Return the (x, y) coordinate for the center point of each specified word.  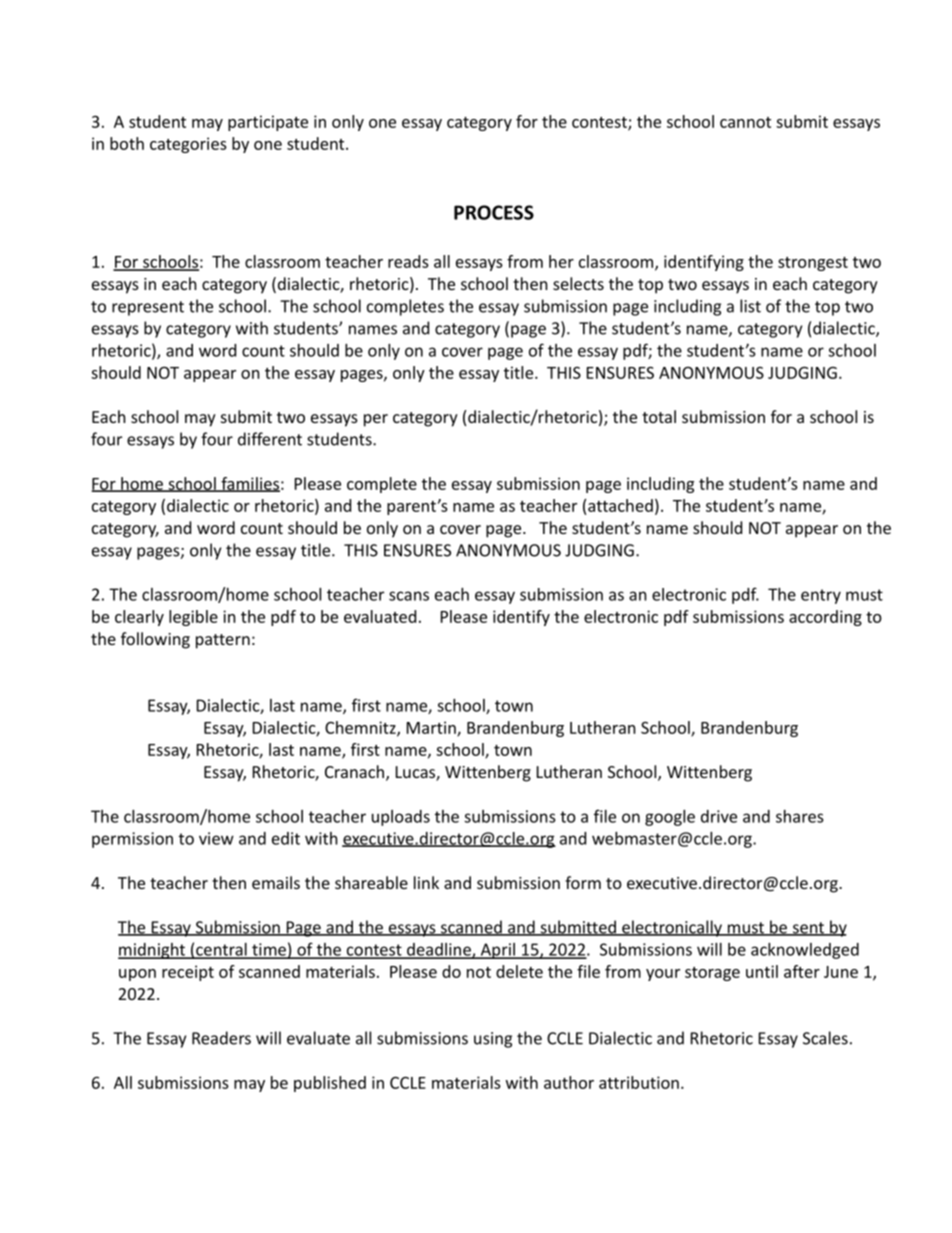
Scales (825, 1038)
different (270, 439)
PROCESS (494, 212)
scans (409, 596)
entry (821, 596)
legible (193, 618)
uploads (401, 818)
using (493, 1040)
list (750, 306)
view (216, 838)
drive (719, 816)
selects (578, 283)
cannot (745, 122)
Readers (221, 1038)
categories (188, 145)
